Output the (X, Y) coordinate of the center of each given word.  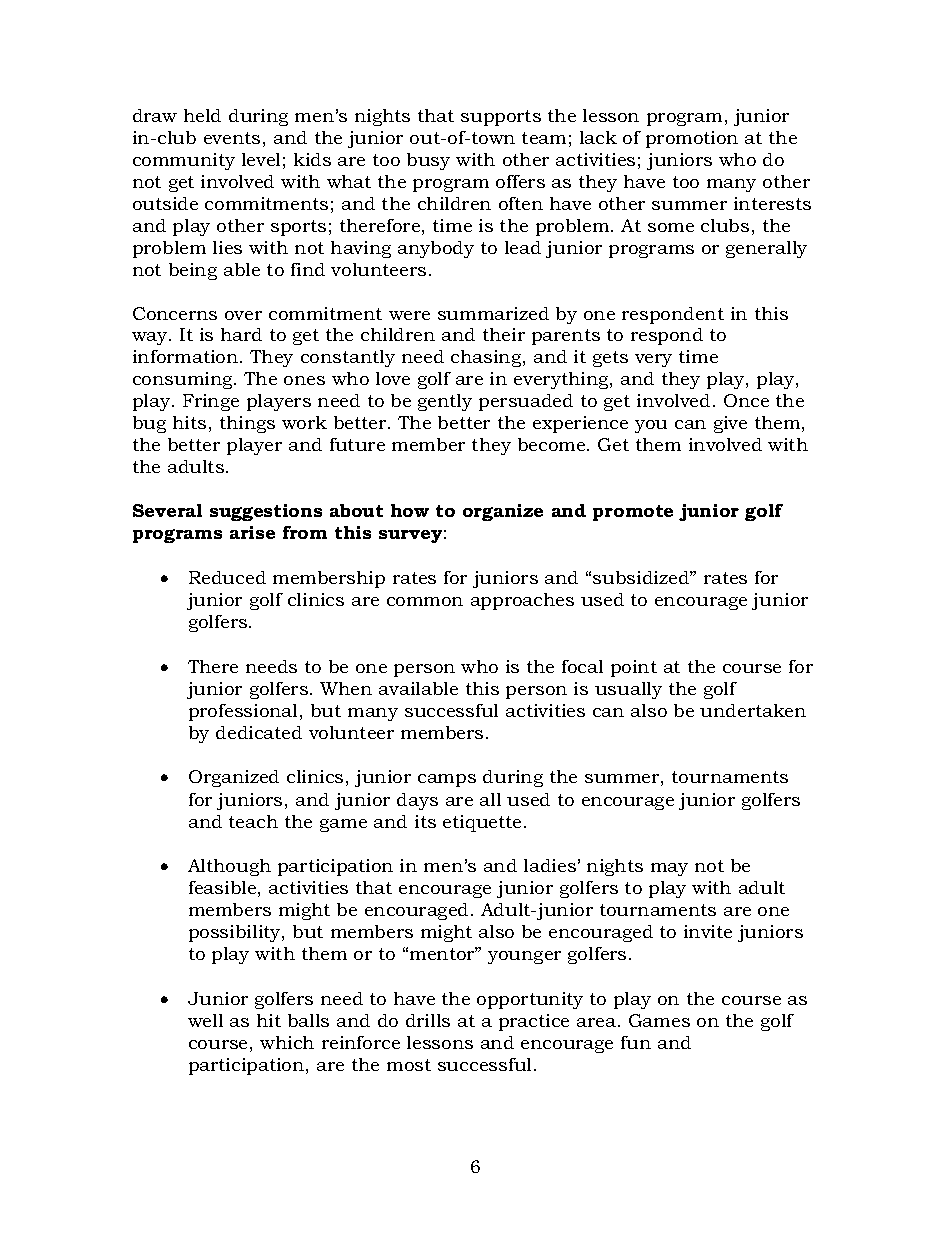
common (425, 601)
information (187, 356)
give (730, 424)
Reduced (227, 577)
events (232, 138)
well (205, 1020)
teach (253, 821)
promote (633, 513)
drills (428, 1020)
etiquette (482, 823)
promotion (692, 139)
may (669, 869)
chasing (487, 358)
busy (428, 161)
